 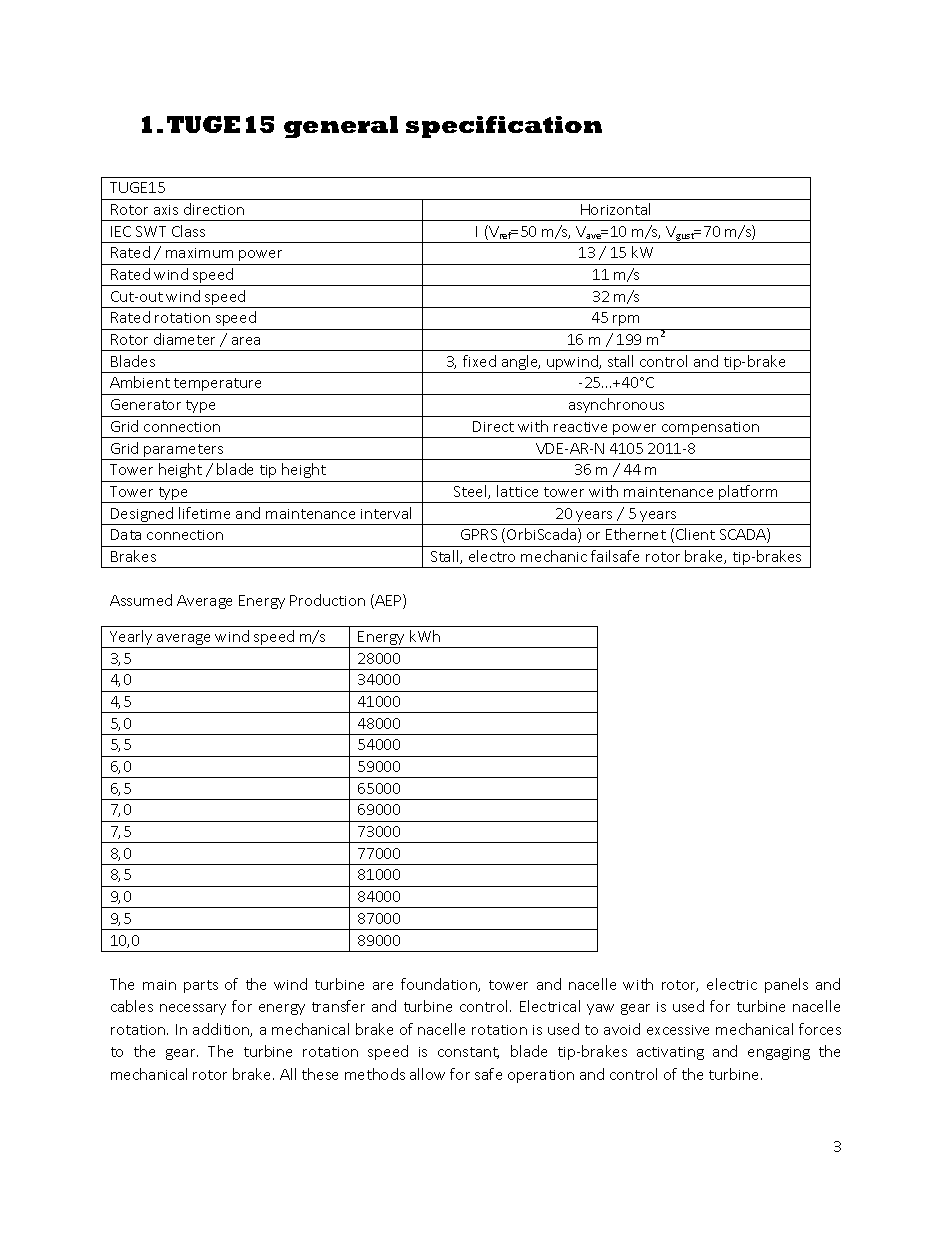 What do you see at coordinates (166, 210) in the document?
I see `axis` at bounding box center [166, 210].
